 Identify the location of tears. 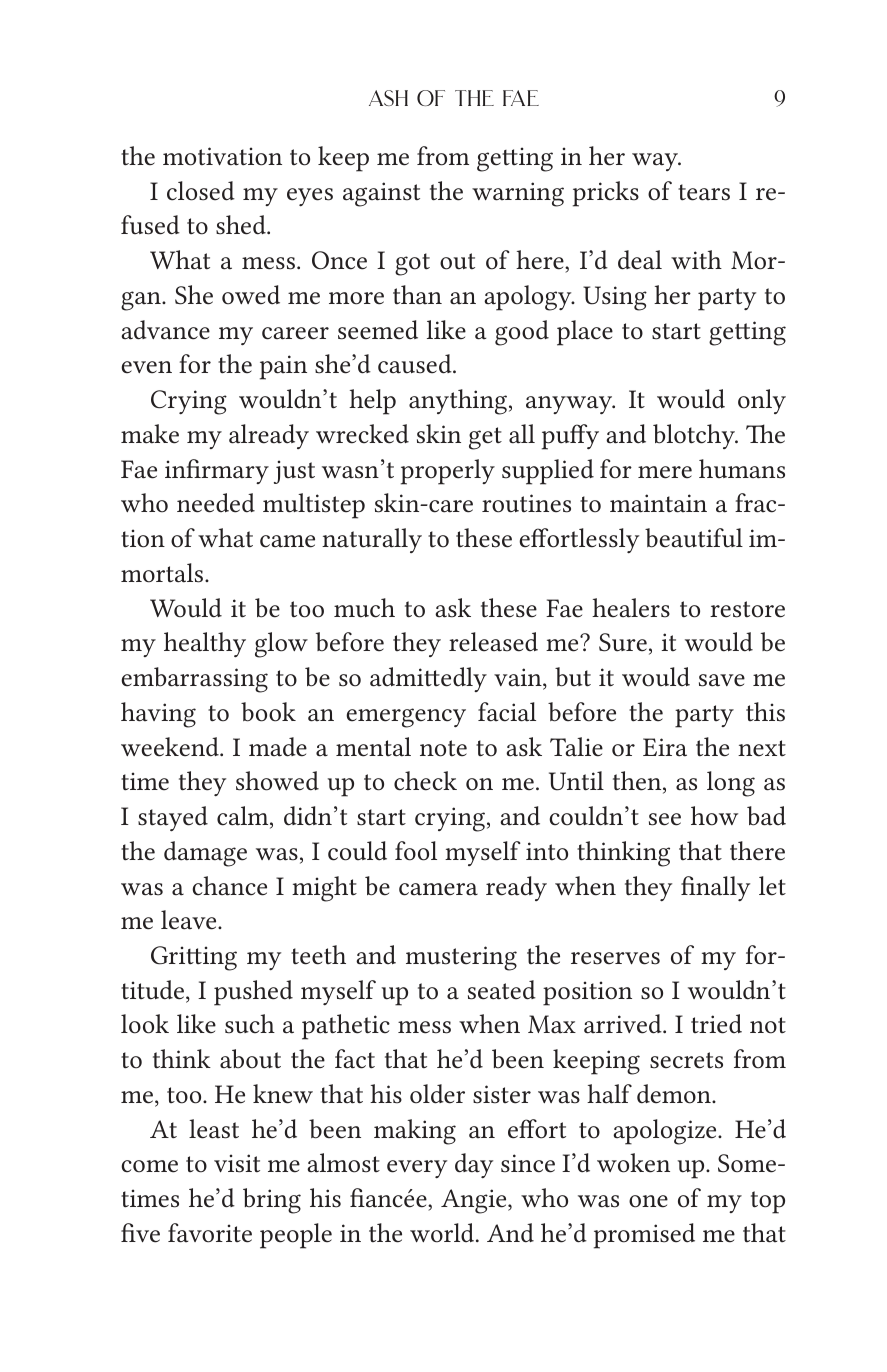
(704, 192).
